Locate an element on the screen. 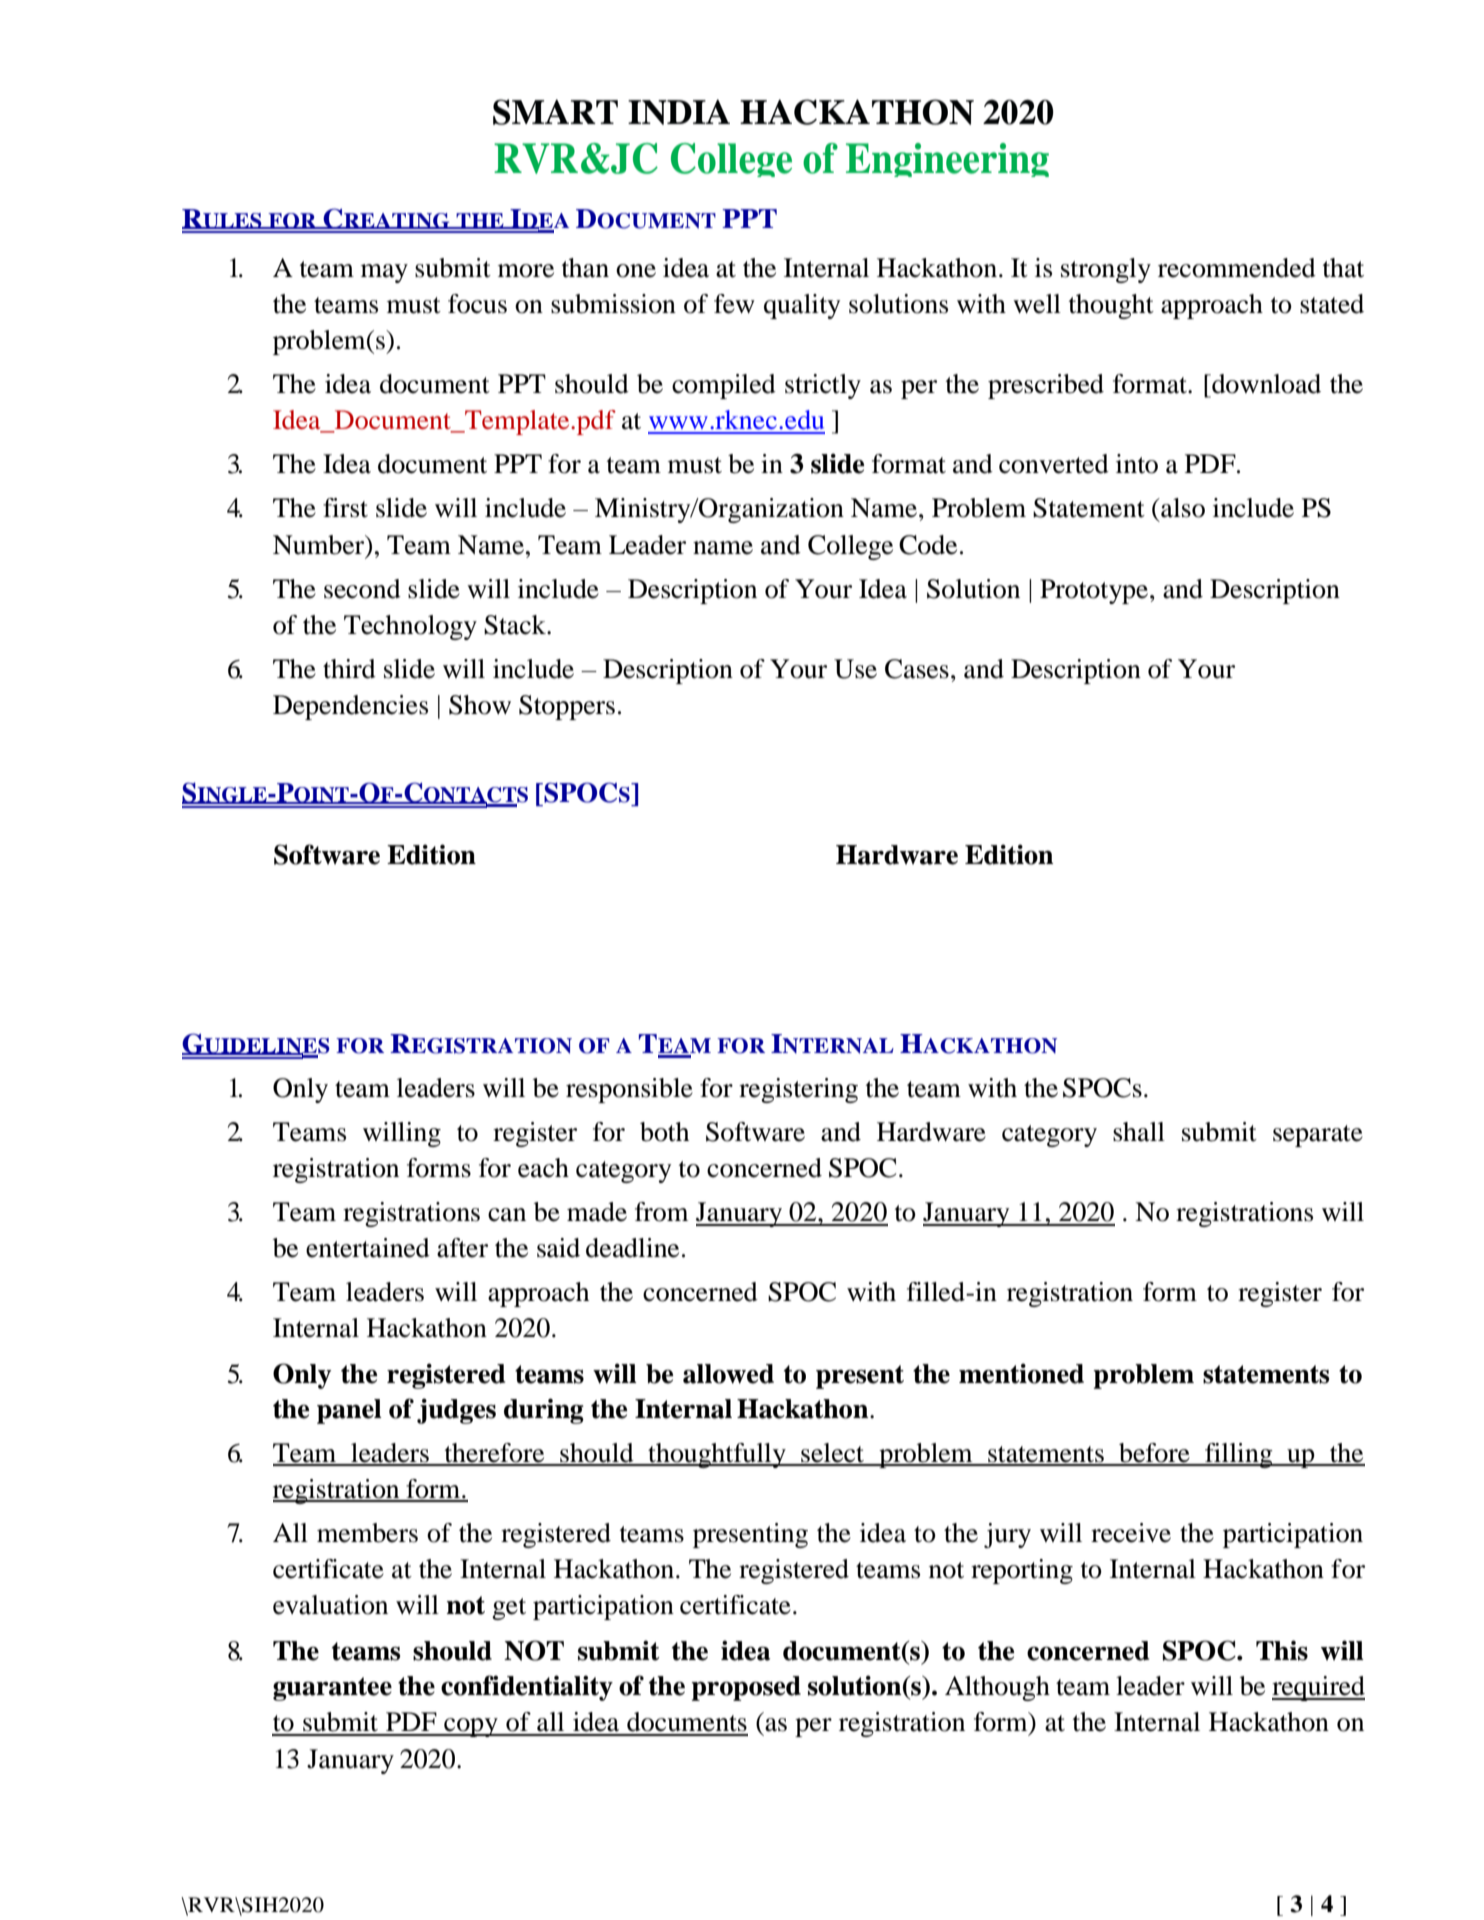  Engineering is located at coordinates (947, 160).
